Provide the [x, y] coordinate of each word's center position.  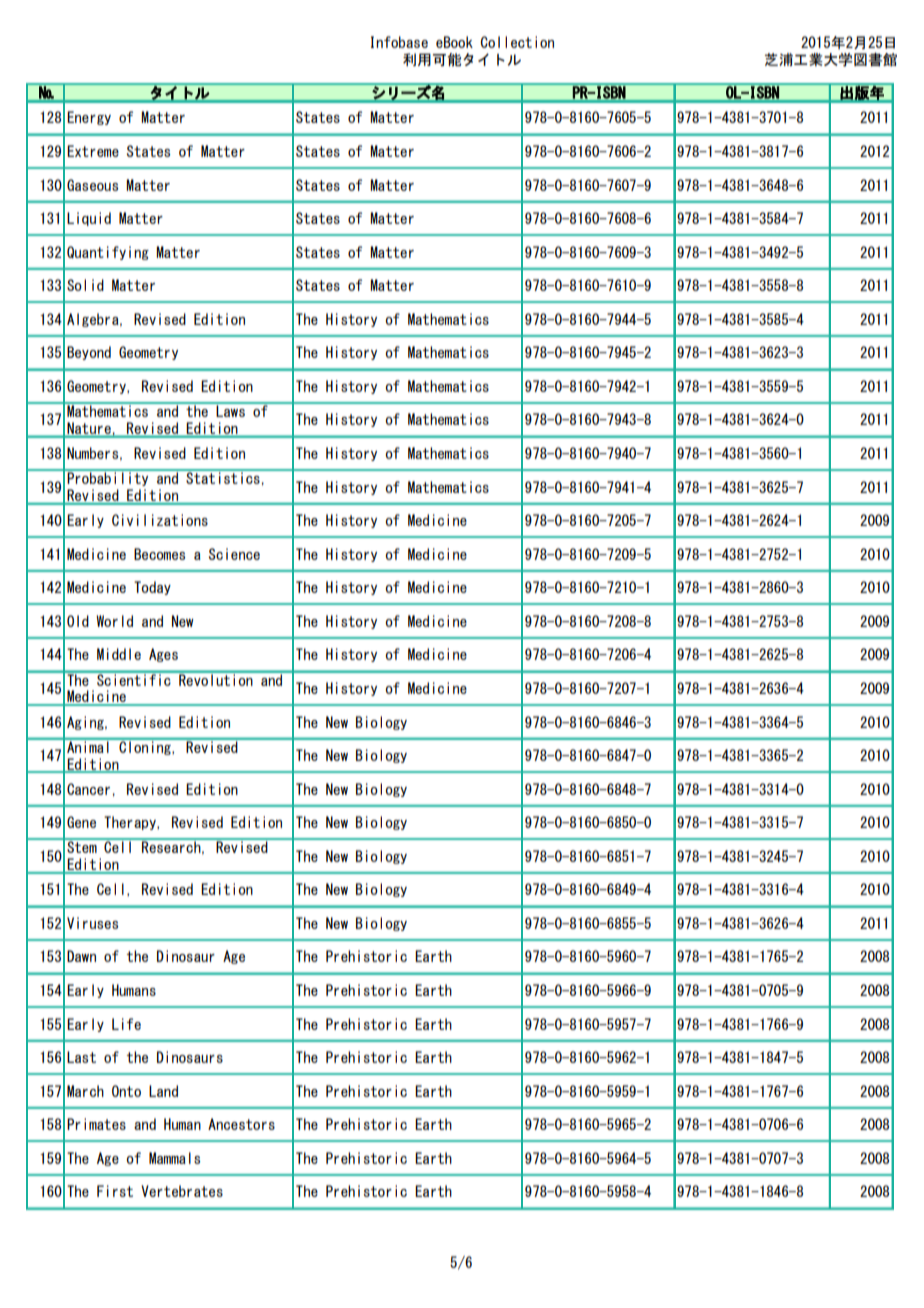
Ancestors [241, 1124]
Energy [89, 118]
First [115, 1191]
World [114, 621]
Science [234, 554]
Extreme [93, 151]
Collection [517, 42]
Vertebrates [182, 1191]
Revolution [216, 679]
